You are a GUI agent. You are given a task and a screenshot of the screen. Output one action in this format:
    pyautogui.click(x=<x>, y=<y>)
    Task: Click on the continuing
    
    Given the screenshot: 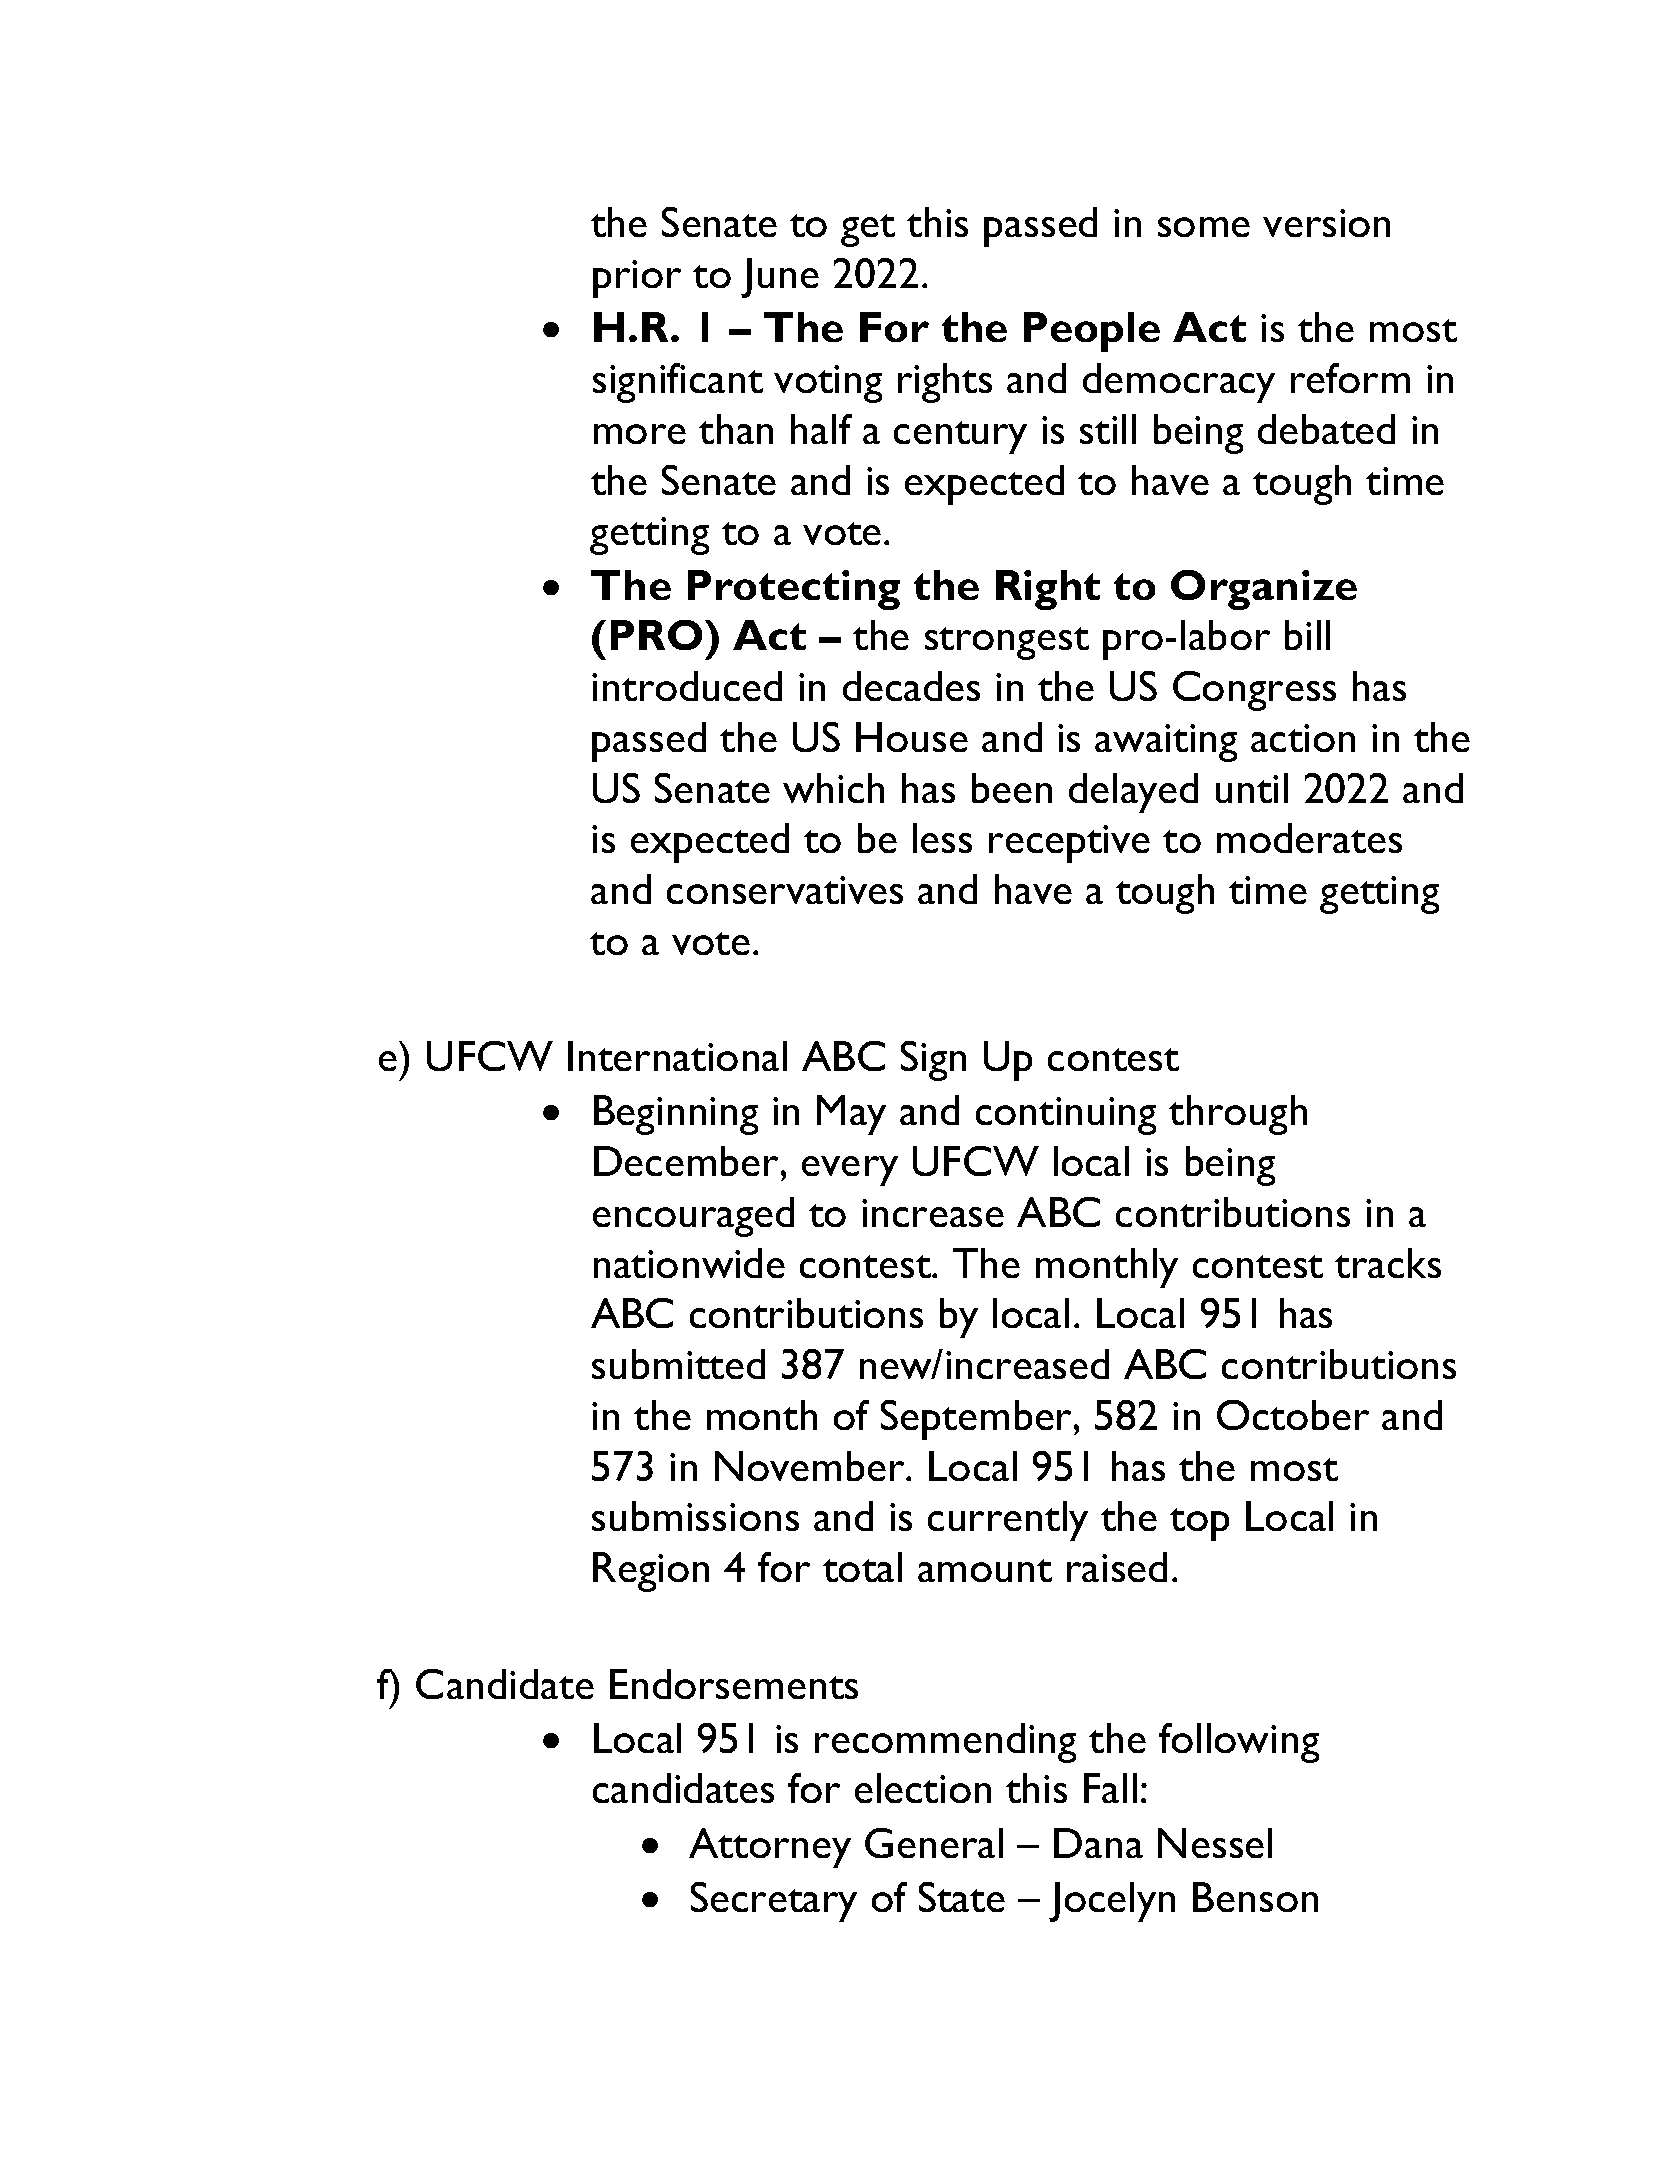 What is the action you would take?
    pyautogui.click(x=1066, y=1116)
